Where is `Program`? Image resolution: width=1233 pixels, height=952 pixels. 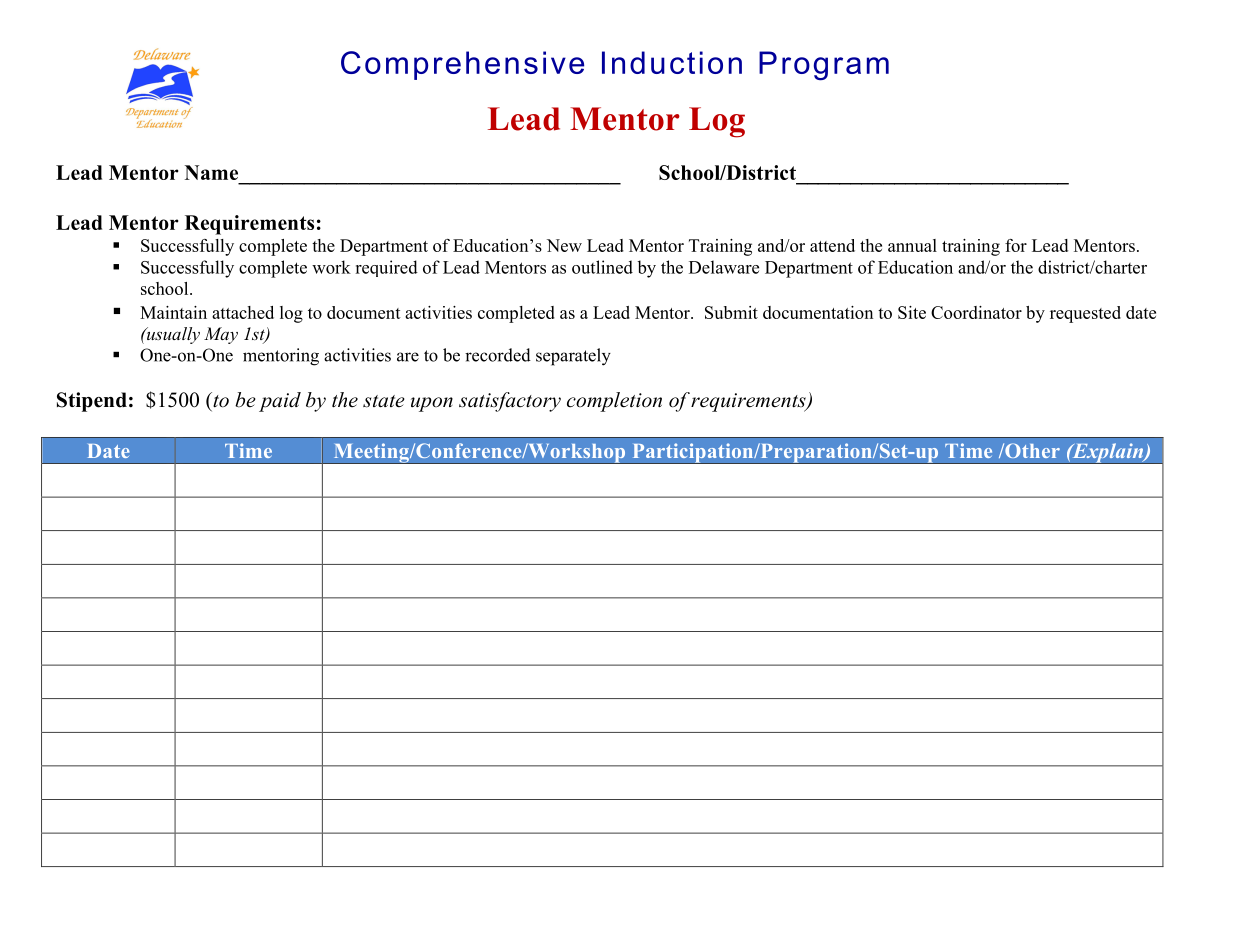 Program is located at coordinates (824, 66).
